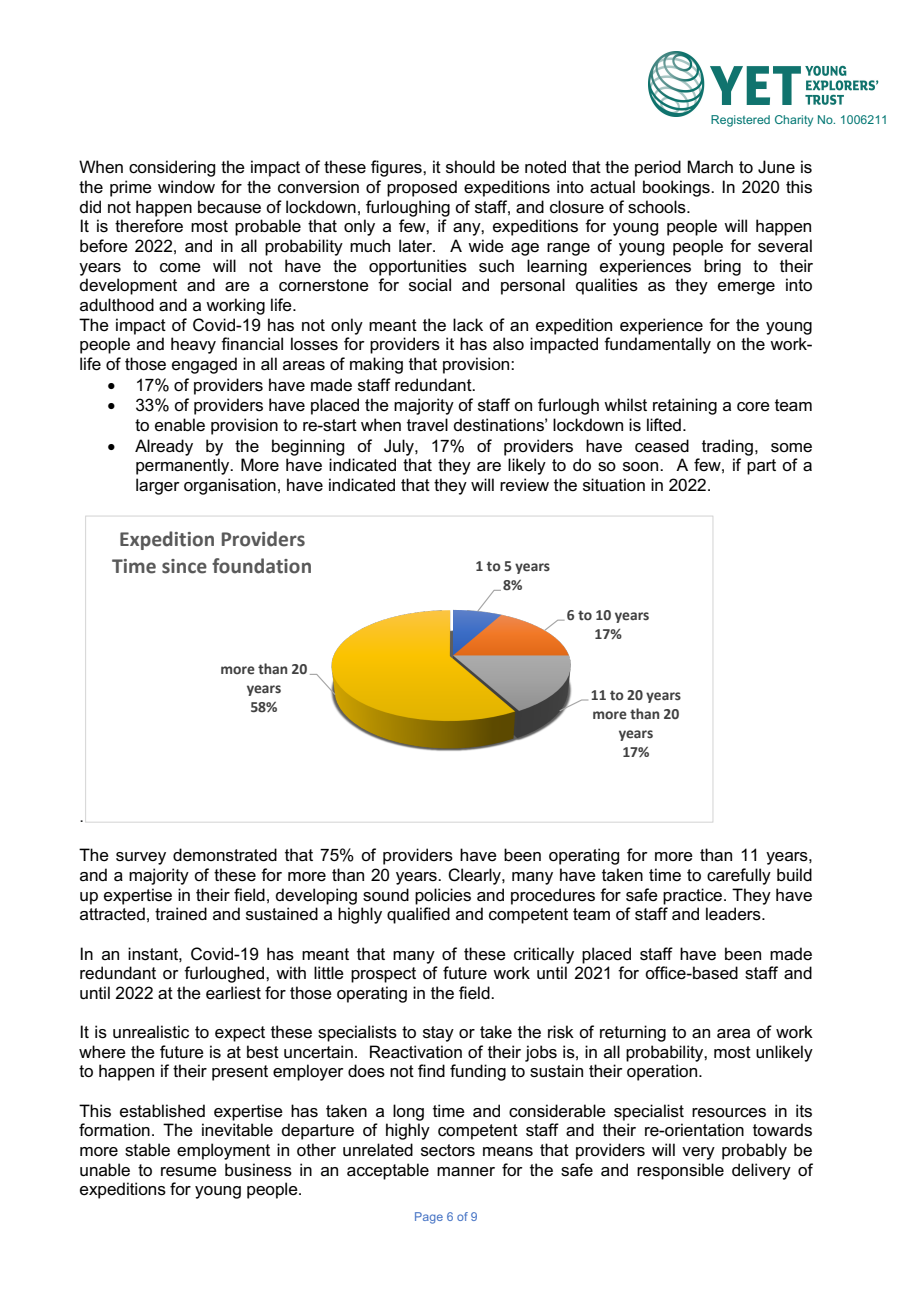 The image size is (924, 1308). What do you see at coordinates (614, 485) in the page?
I see `situation` at bounding box center [614, 485].
